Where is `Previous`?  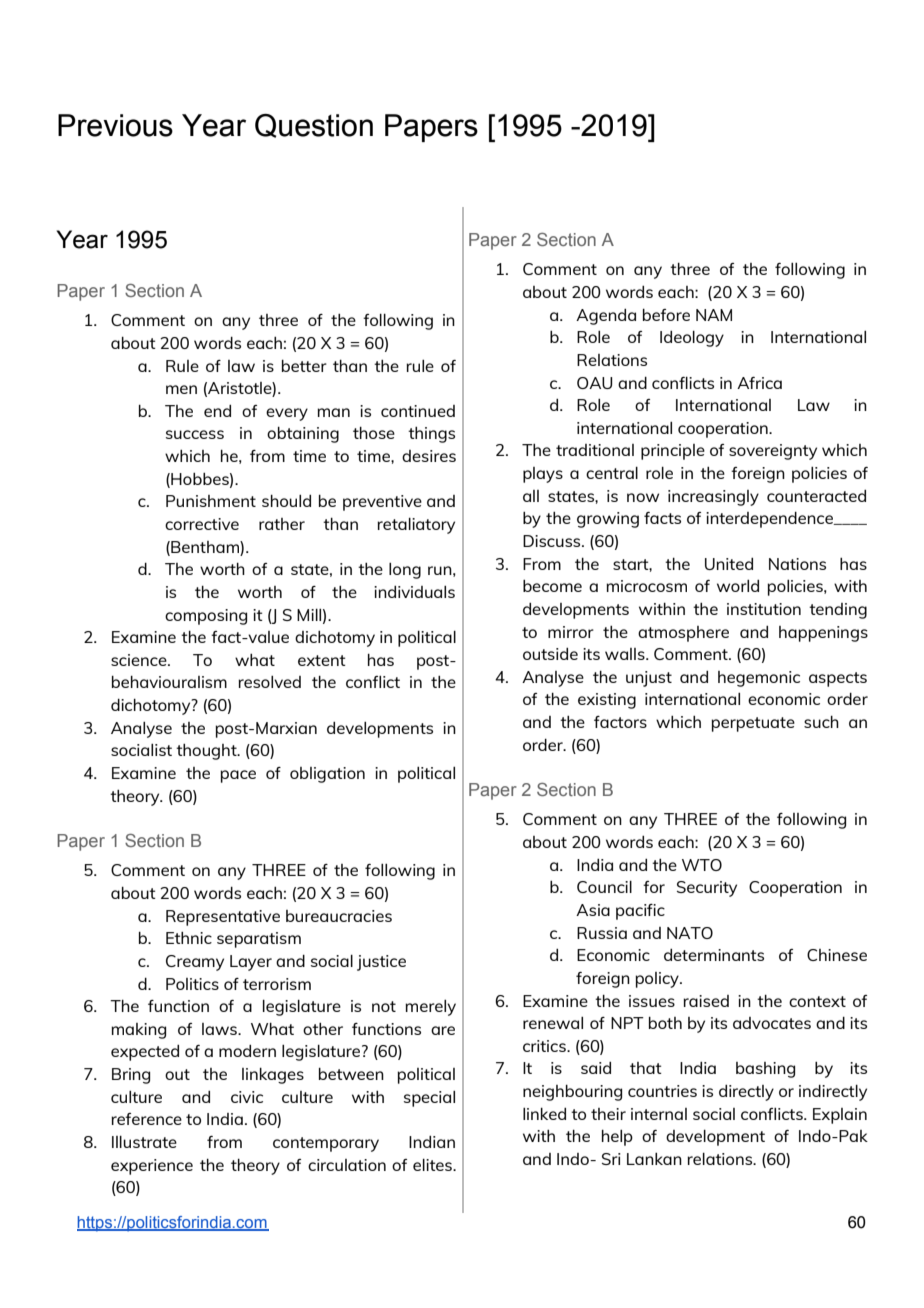
Previous is located at coordinates (115, 125).
